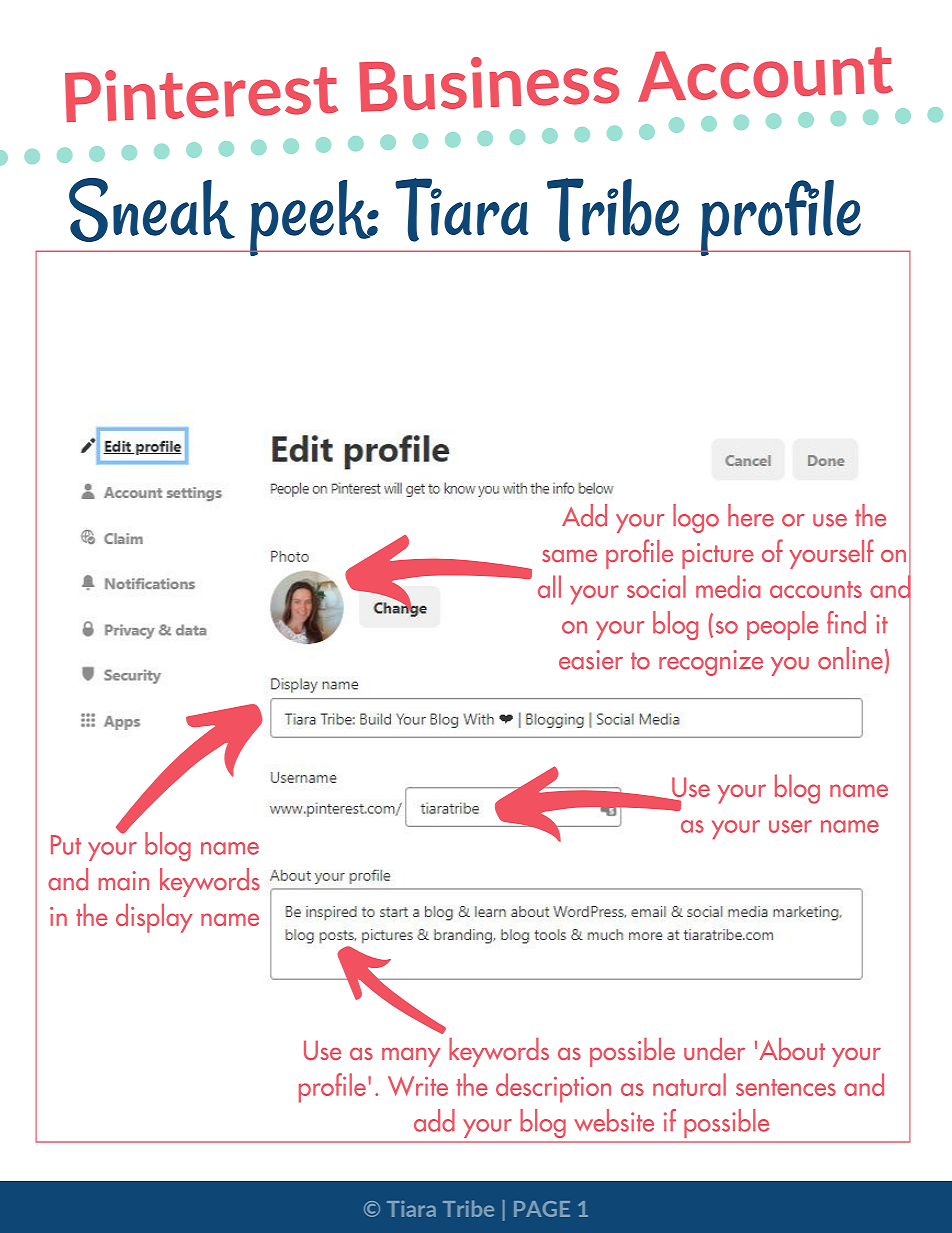 This screenshot has height=1233, width=952. Describe the element at coordinates (790, 826) in the screenshot. I see `user` at that location.
